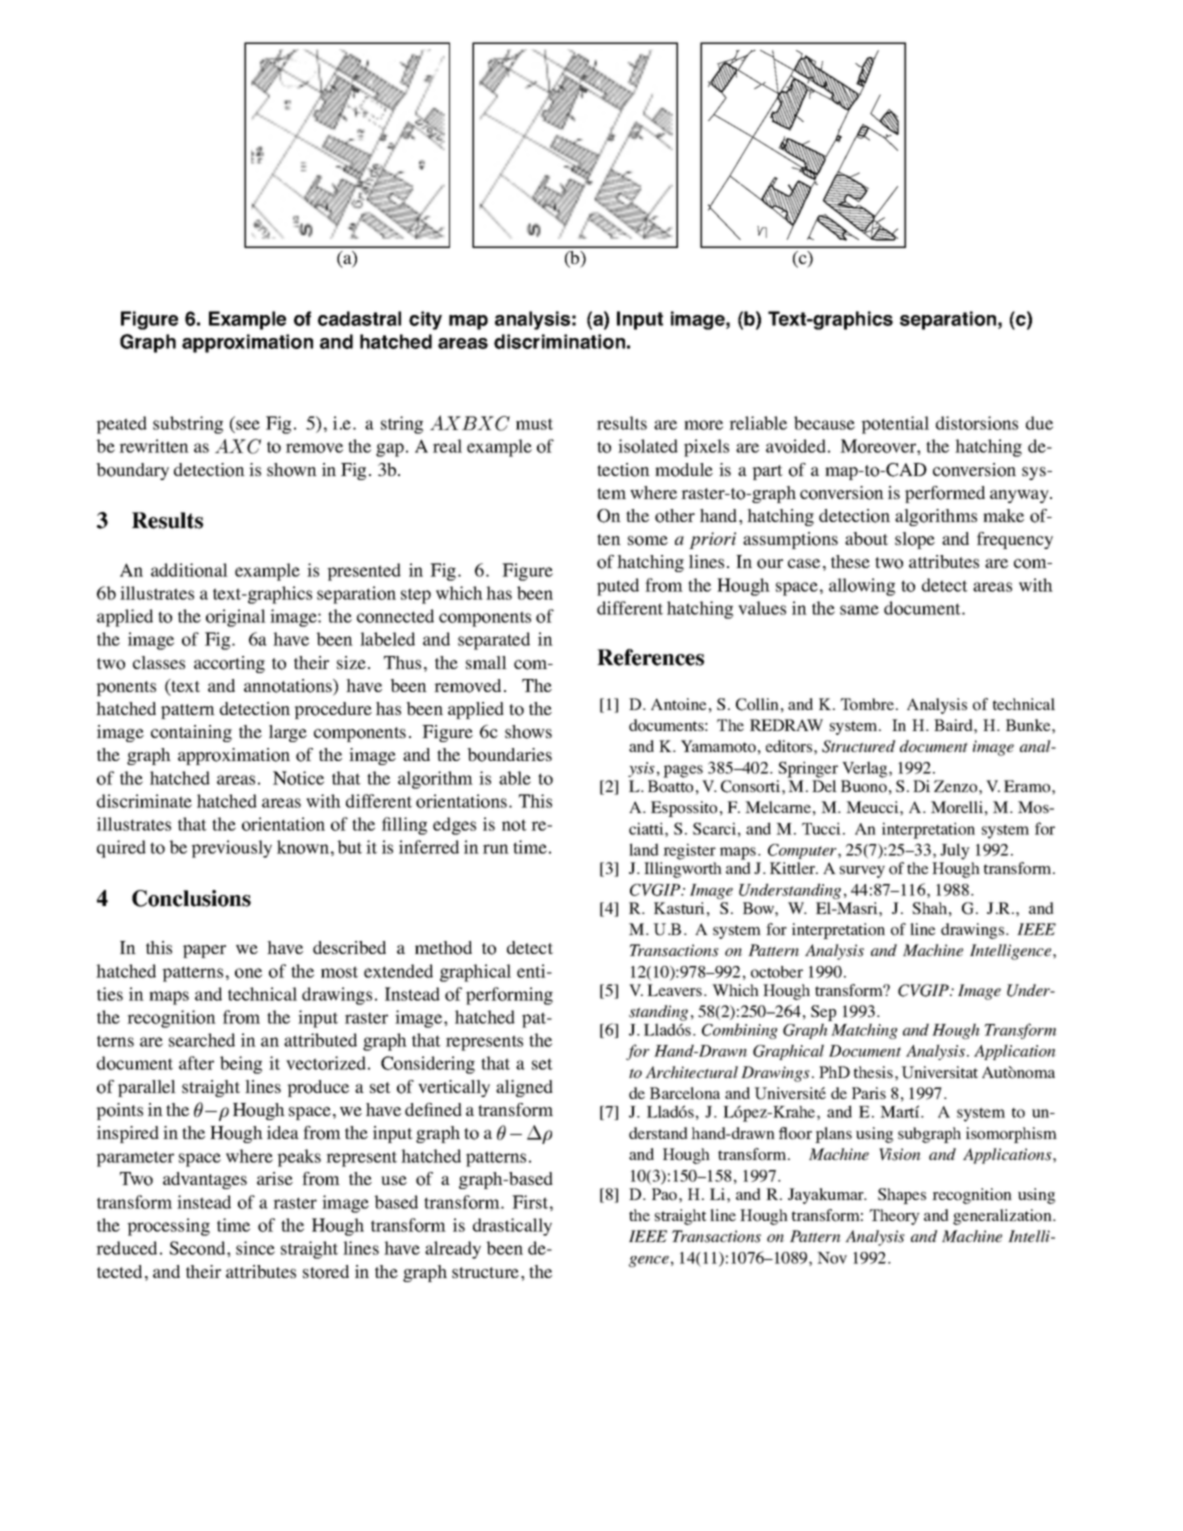 This screenshot has height=1531, width=1183. What do you see at coordinates (977, 423) in the screenshot?
I see `distorsions` at bounding box center [977, 423].
